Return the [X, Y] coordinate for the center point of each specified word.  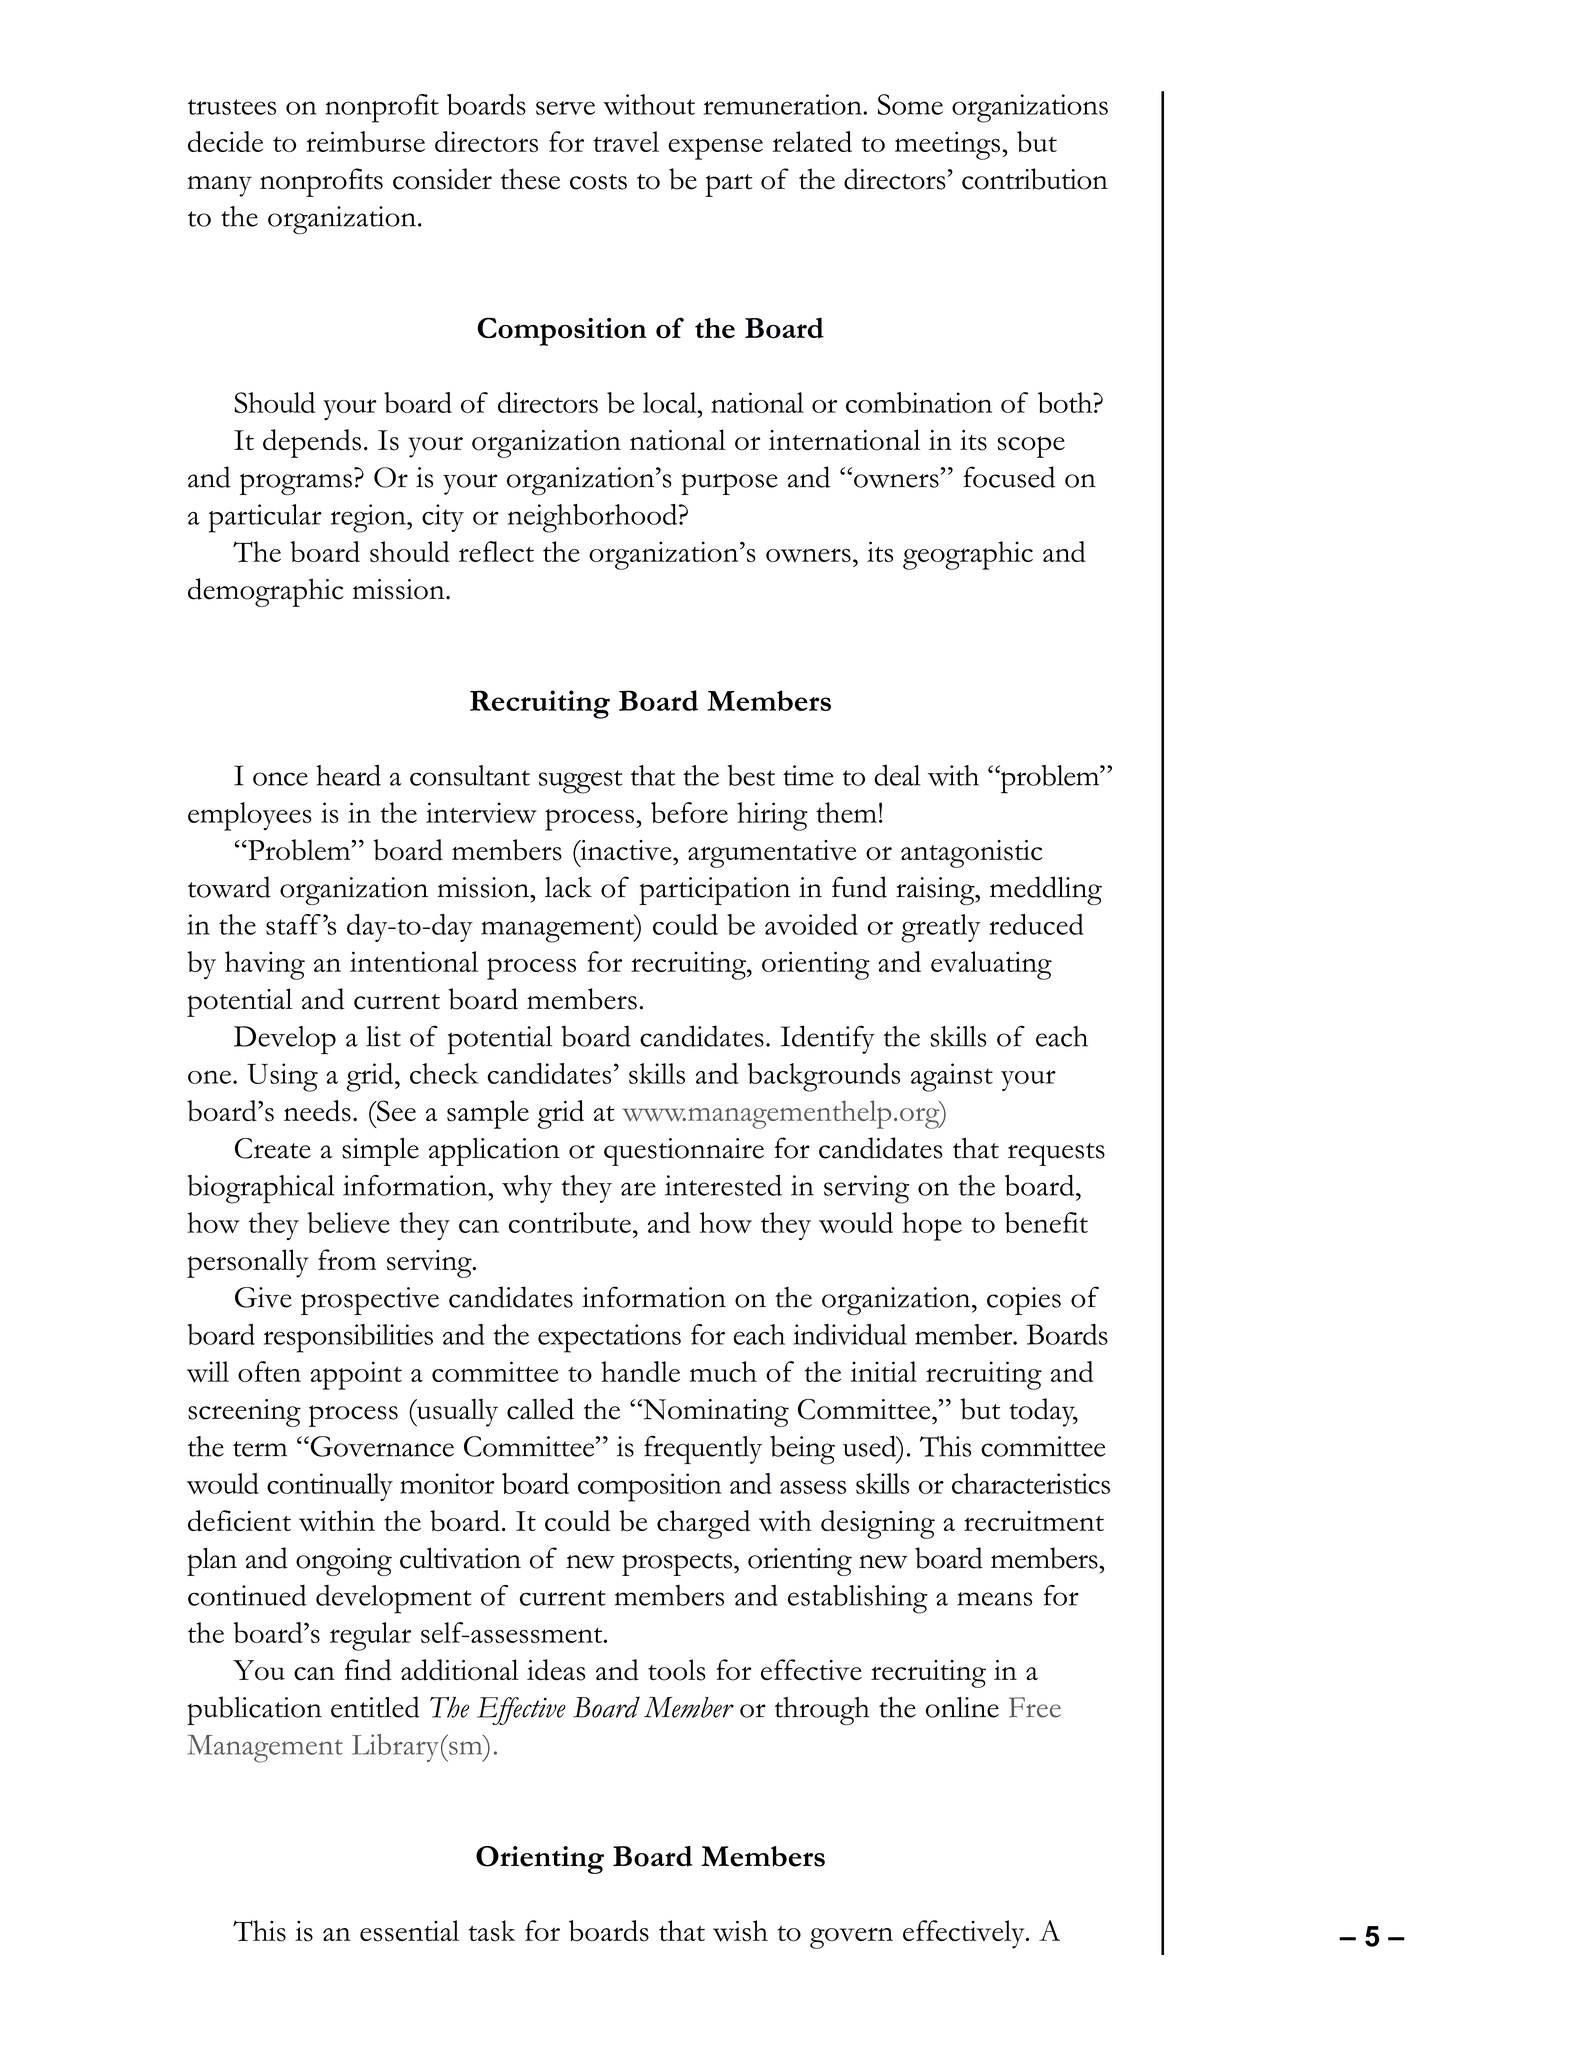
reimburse [365, 141]
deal [897, 775]
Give [263, 1297]
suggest [580, 782]
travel [626, 141]
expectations [609, 1338]
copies [1024, 1301]
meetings [947, 145]
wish [740, 1931]
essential [409, 1931]
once [280, 779]
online [962, 1707]
